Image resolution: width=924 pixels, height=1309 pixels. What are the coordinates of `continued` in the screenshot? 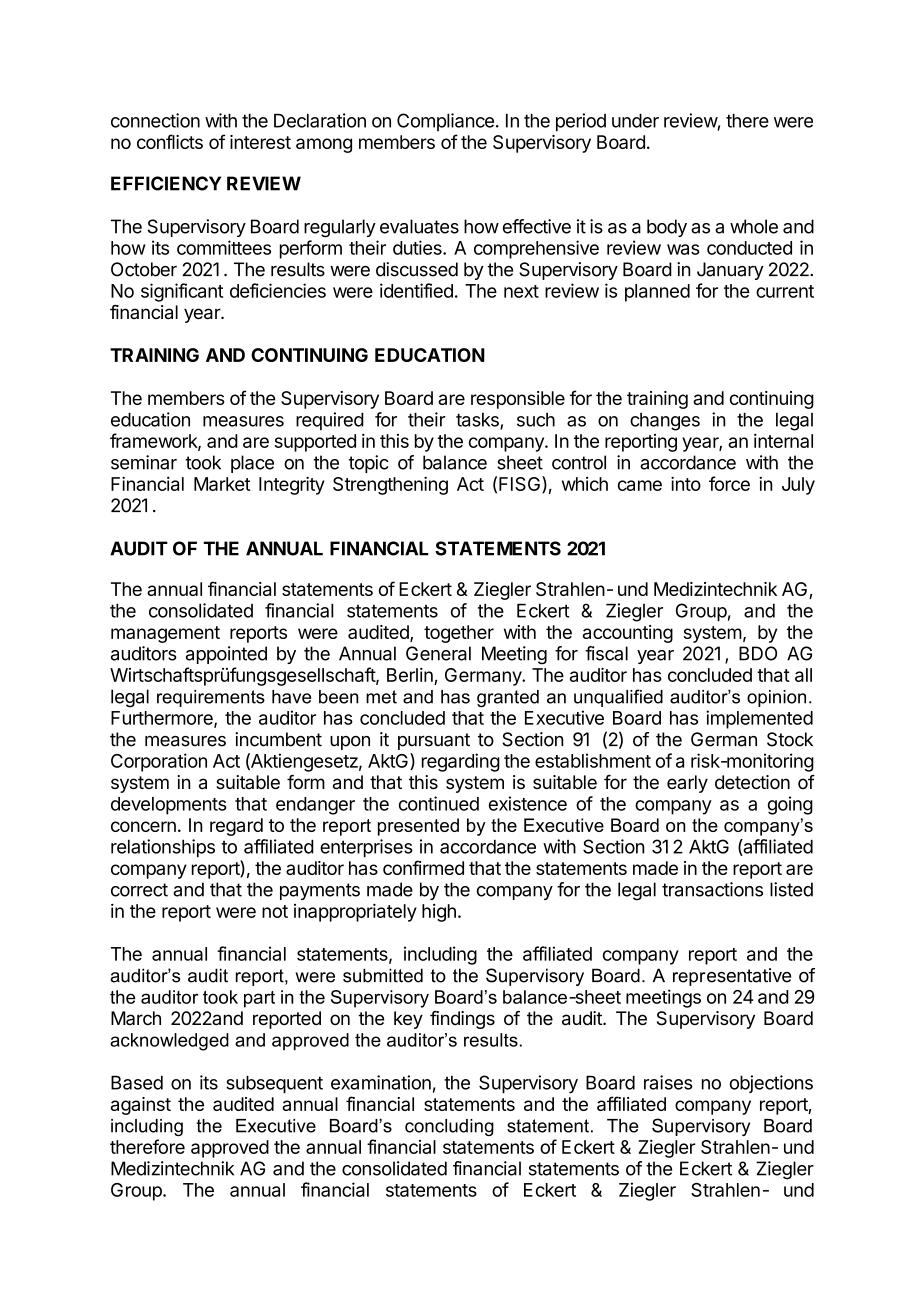 It's located at (439, 803).
